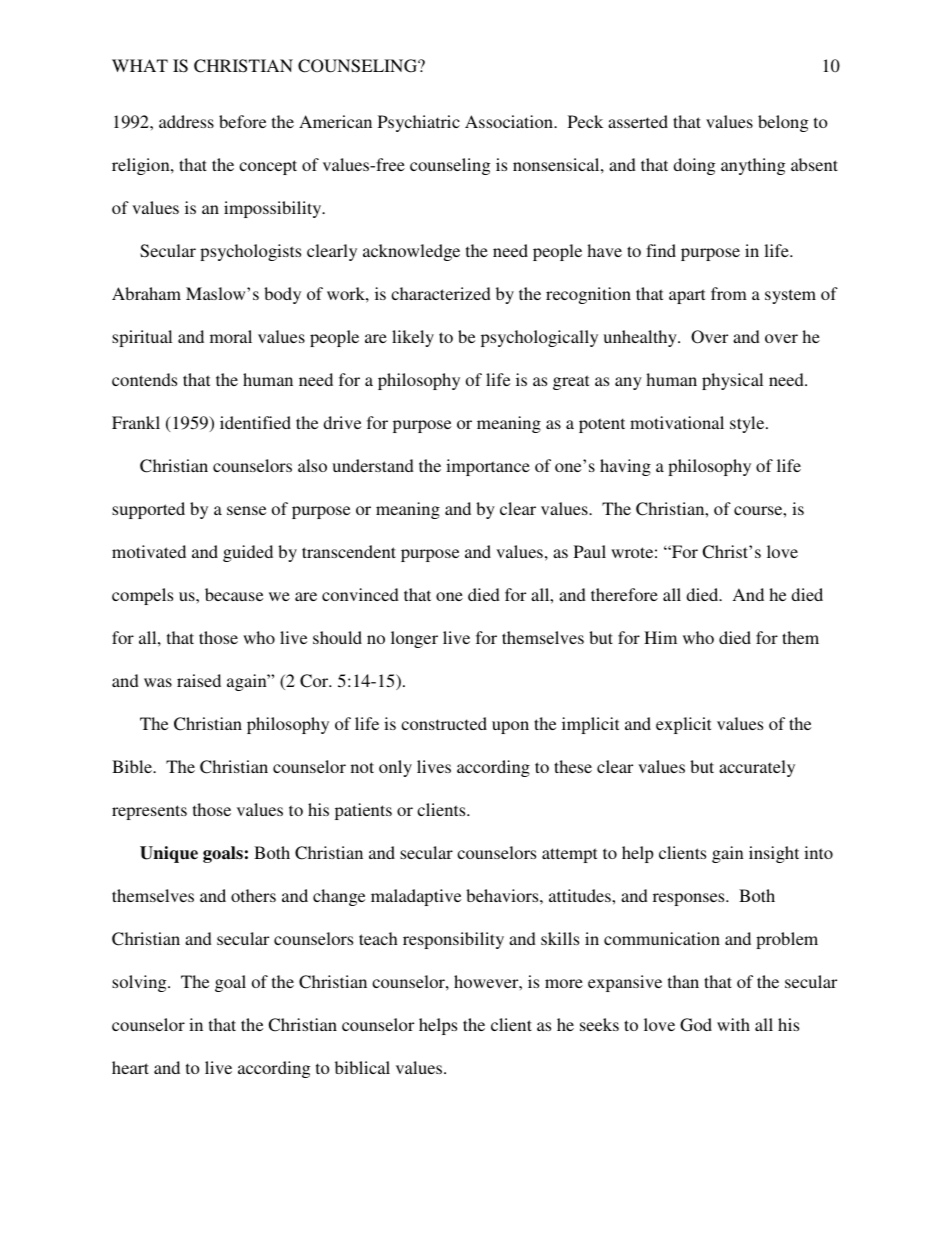  What do you see at coordinates (748, 424) in the screenshot?
I see `style` at bounding box center [748, 424].
